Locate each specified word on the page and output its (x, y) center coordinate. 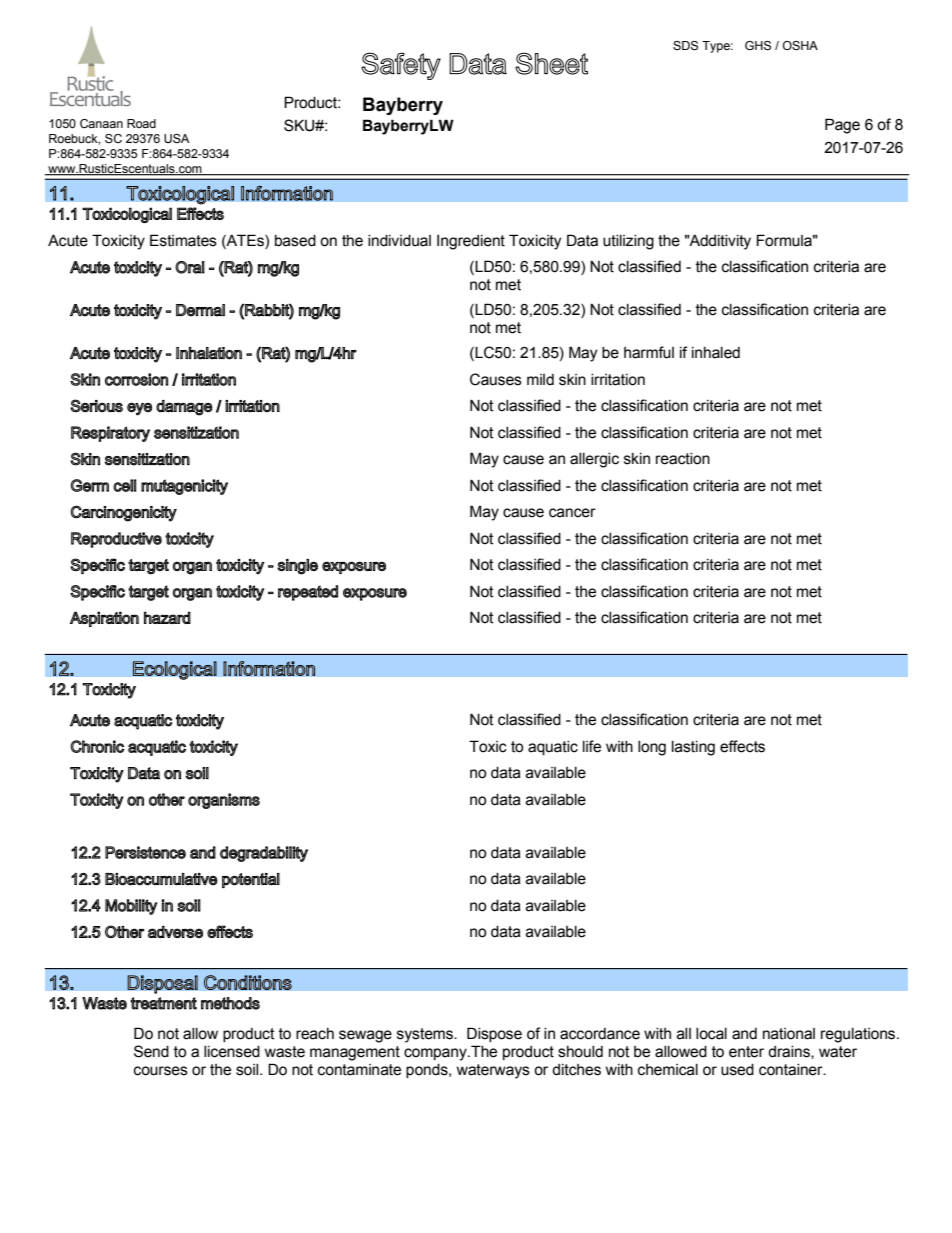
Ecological (175, 670)
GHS (758, 45)
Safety (401, 66)
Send (151, 1051)
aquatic (553, 748)
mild (540, 380)
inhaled (716, 353)
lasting (693, 748)
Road (141, 123)
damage (184, 408)
